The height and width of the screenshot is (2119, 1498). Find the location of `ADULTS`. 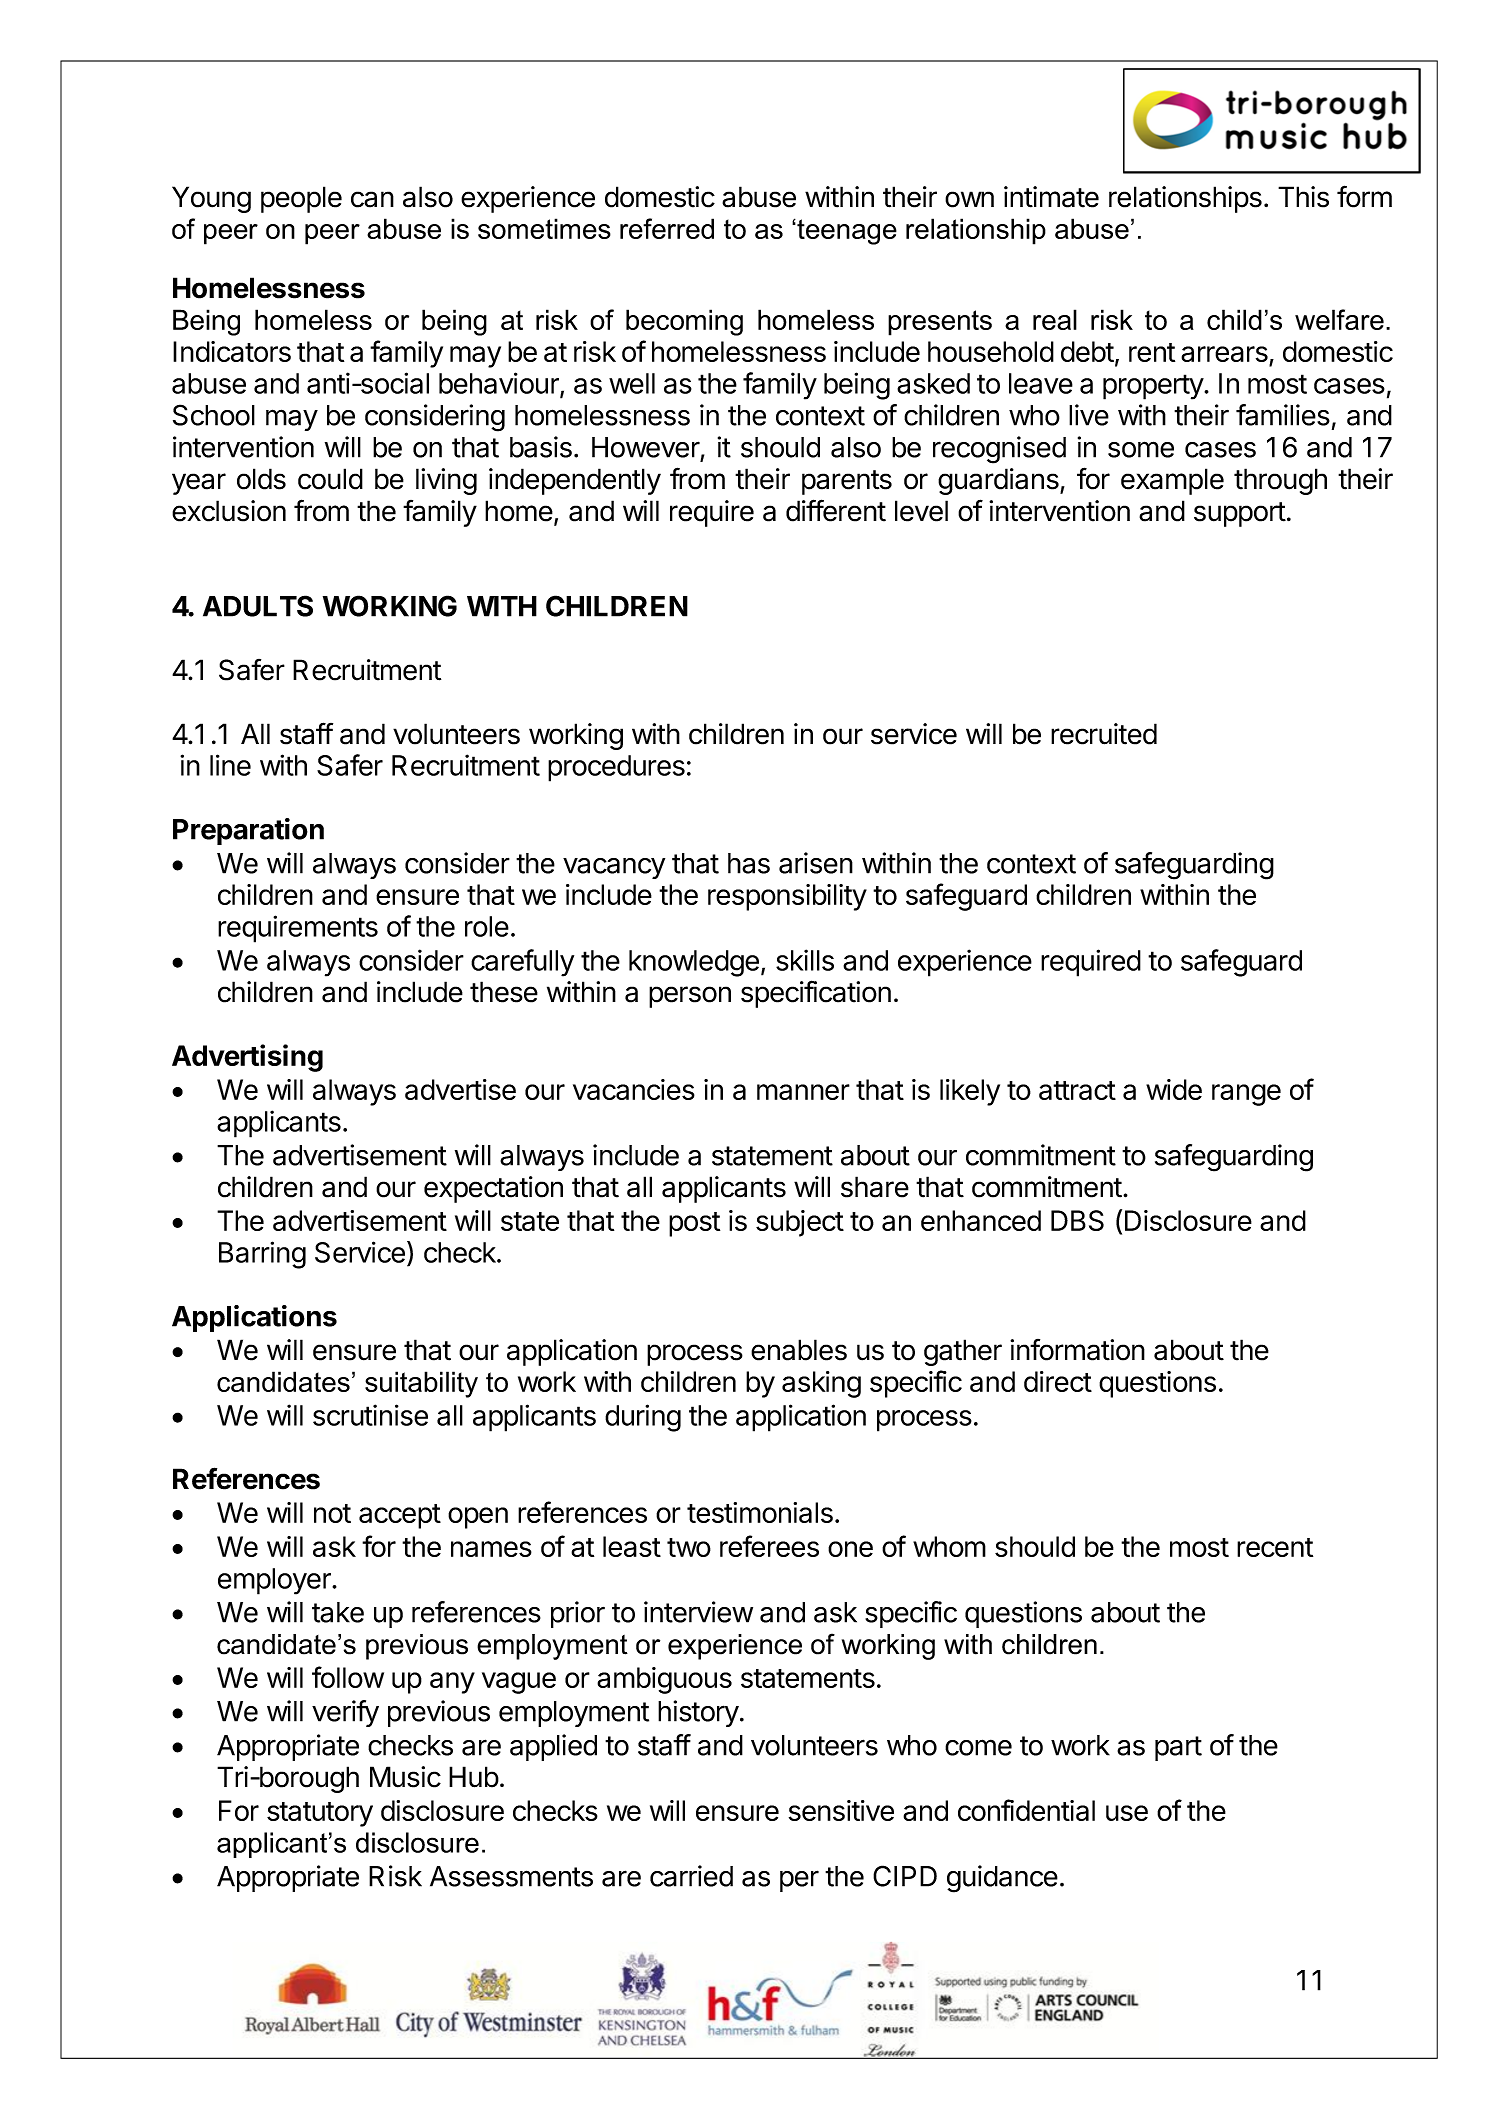

ADULTS is located at coordinates (258, 606).
